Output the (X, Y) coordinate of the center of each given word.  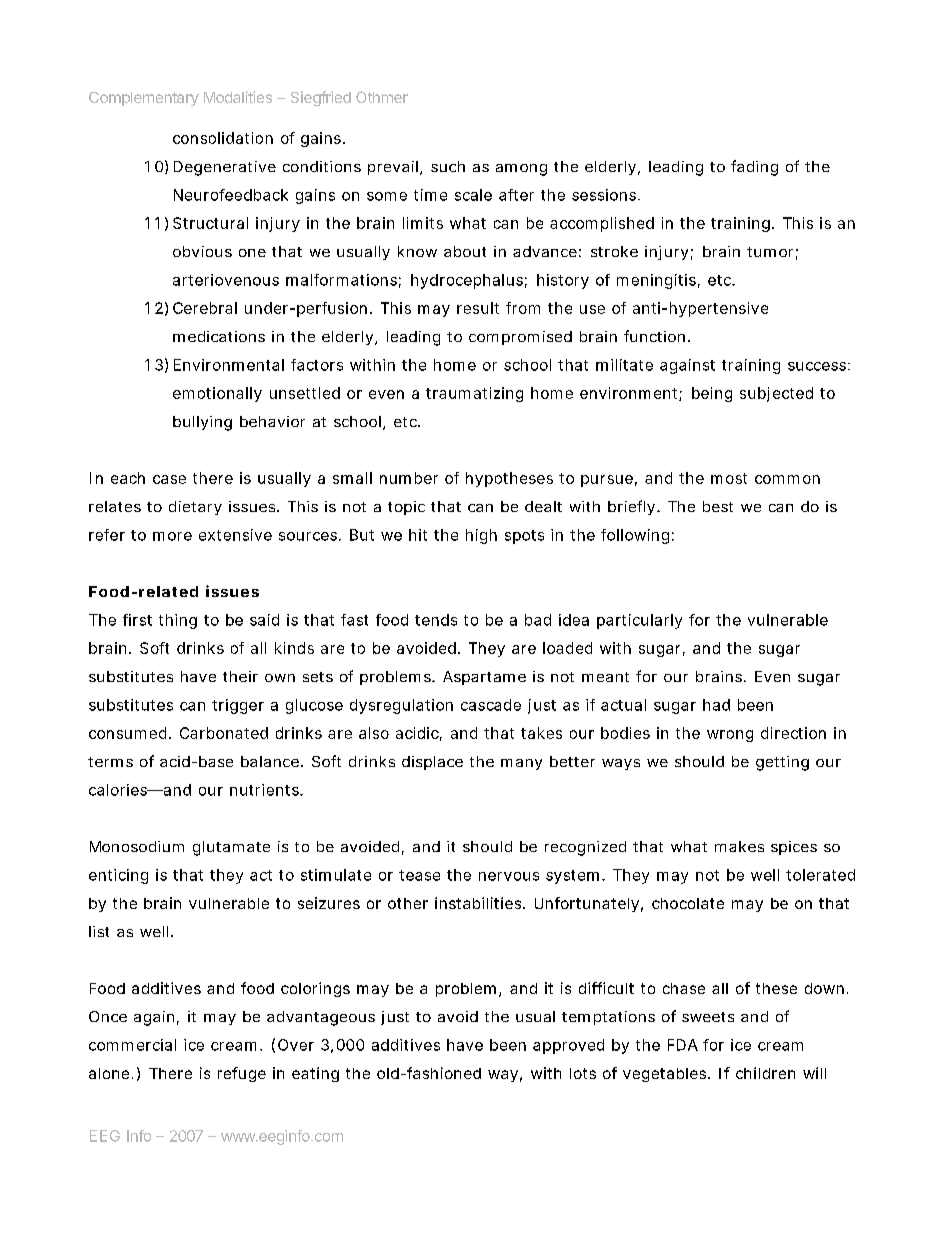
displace (432, 763)
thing (178, 621)
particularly (639, 621)
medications (219, 336)
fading (754, 168)
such (448, 166)
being (712, 394)
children (765, 1073)
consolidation (223, 138)
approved (568, 1046)
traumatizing (474, 394)
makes (739, 846)
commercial (132, 1045)
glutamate (231, 848)
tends (436, 620)
